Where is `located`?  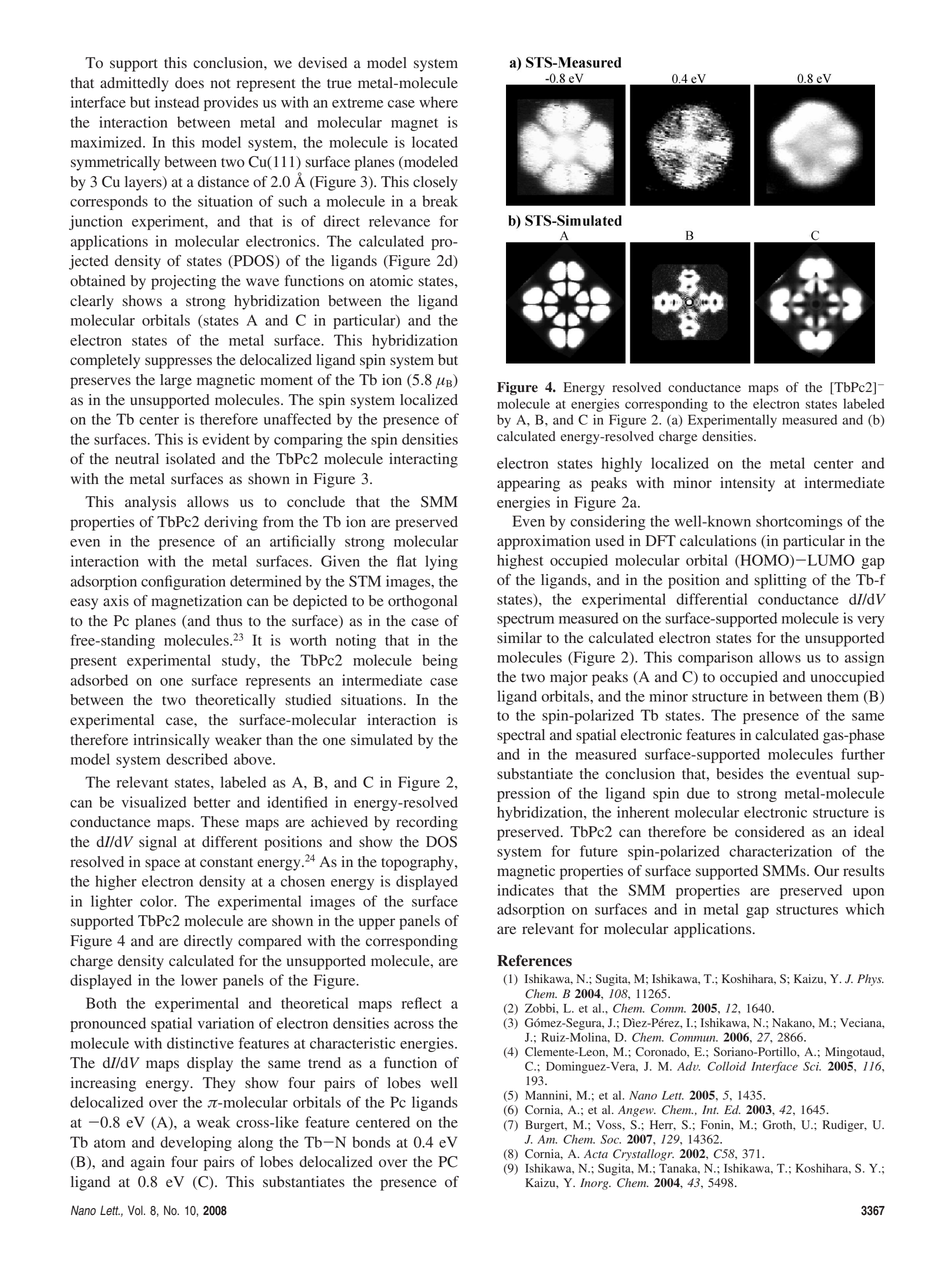
located is located at coordinates (435, 142).
